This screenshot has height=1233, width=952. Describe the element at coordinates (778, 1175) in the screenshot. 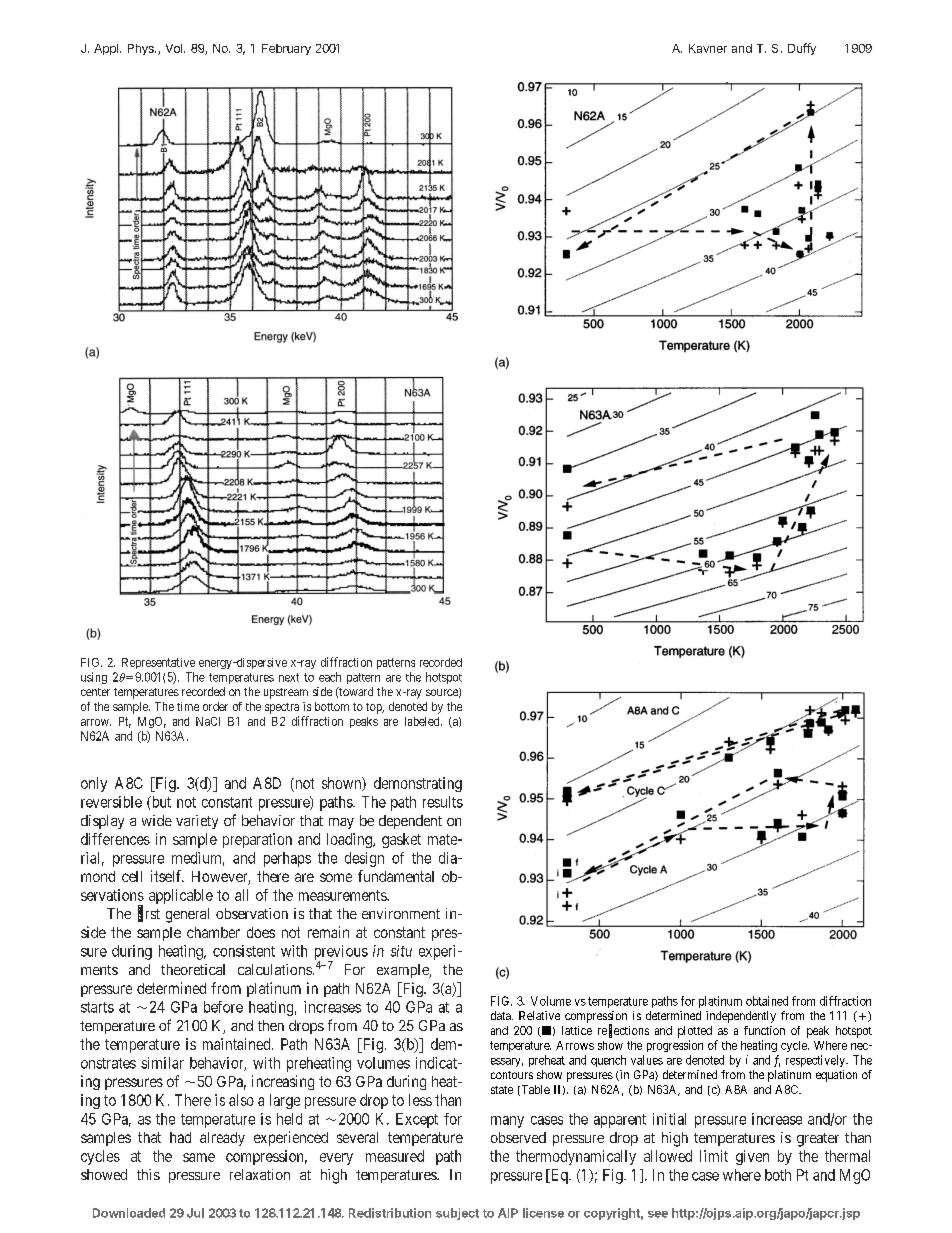

I see `both` at that location.
